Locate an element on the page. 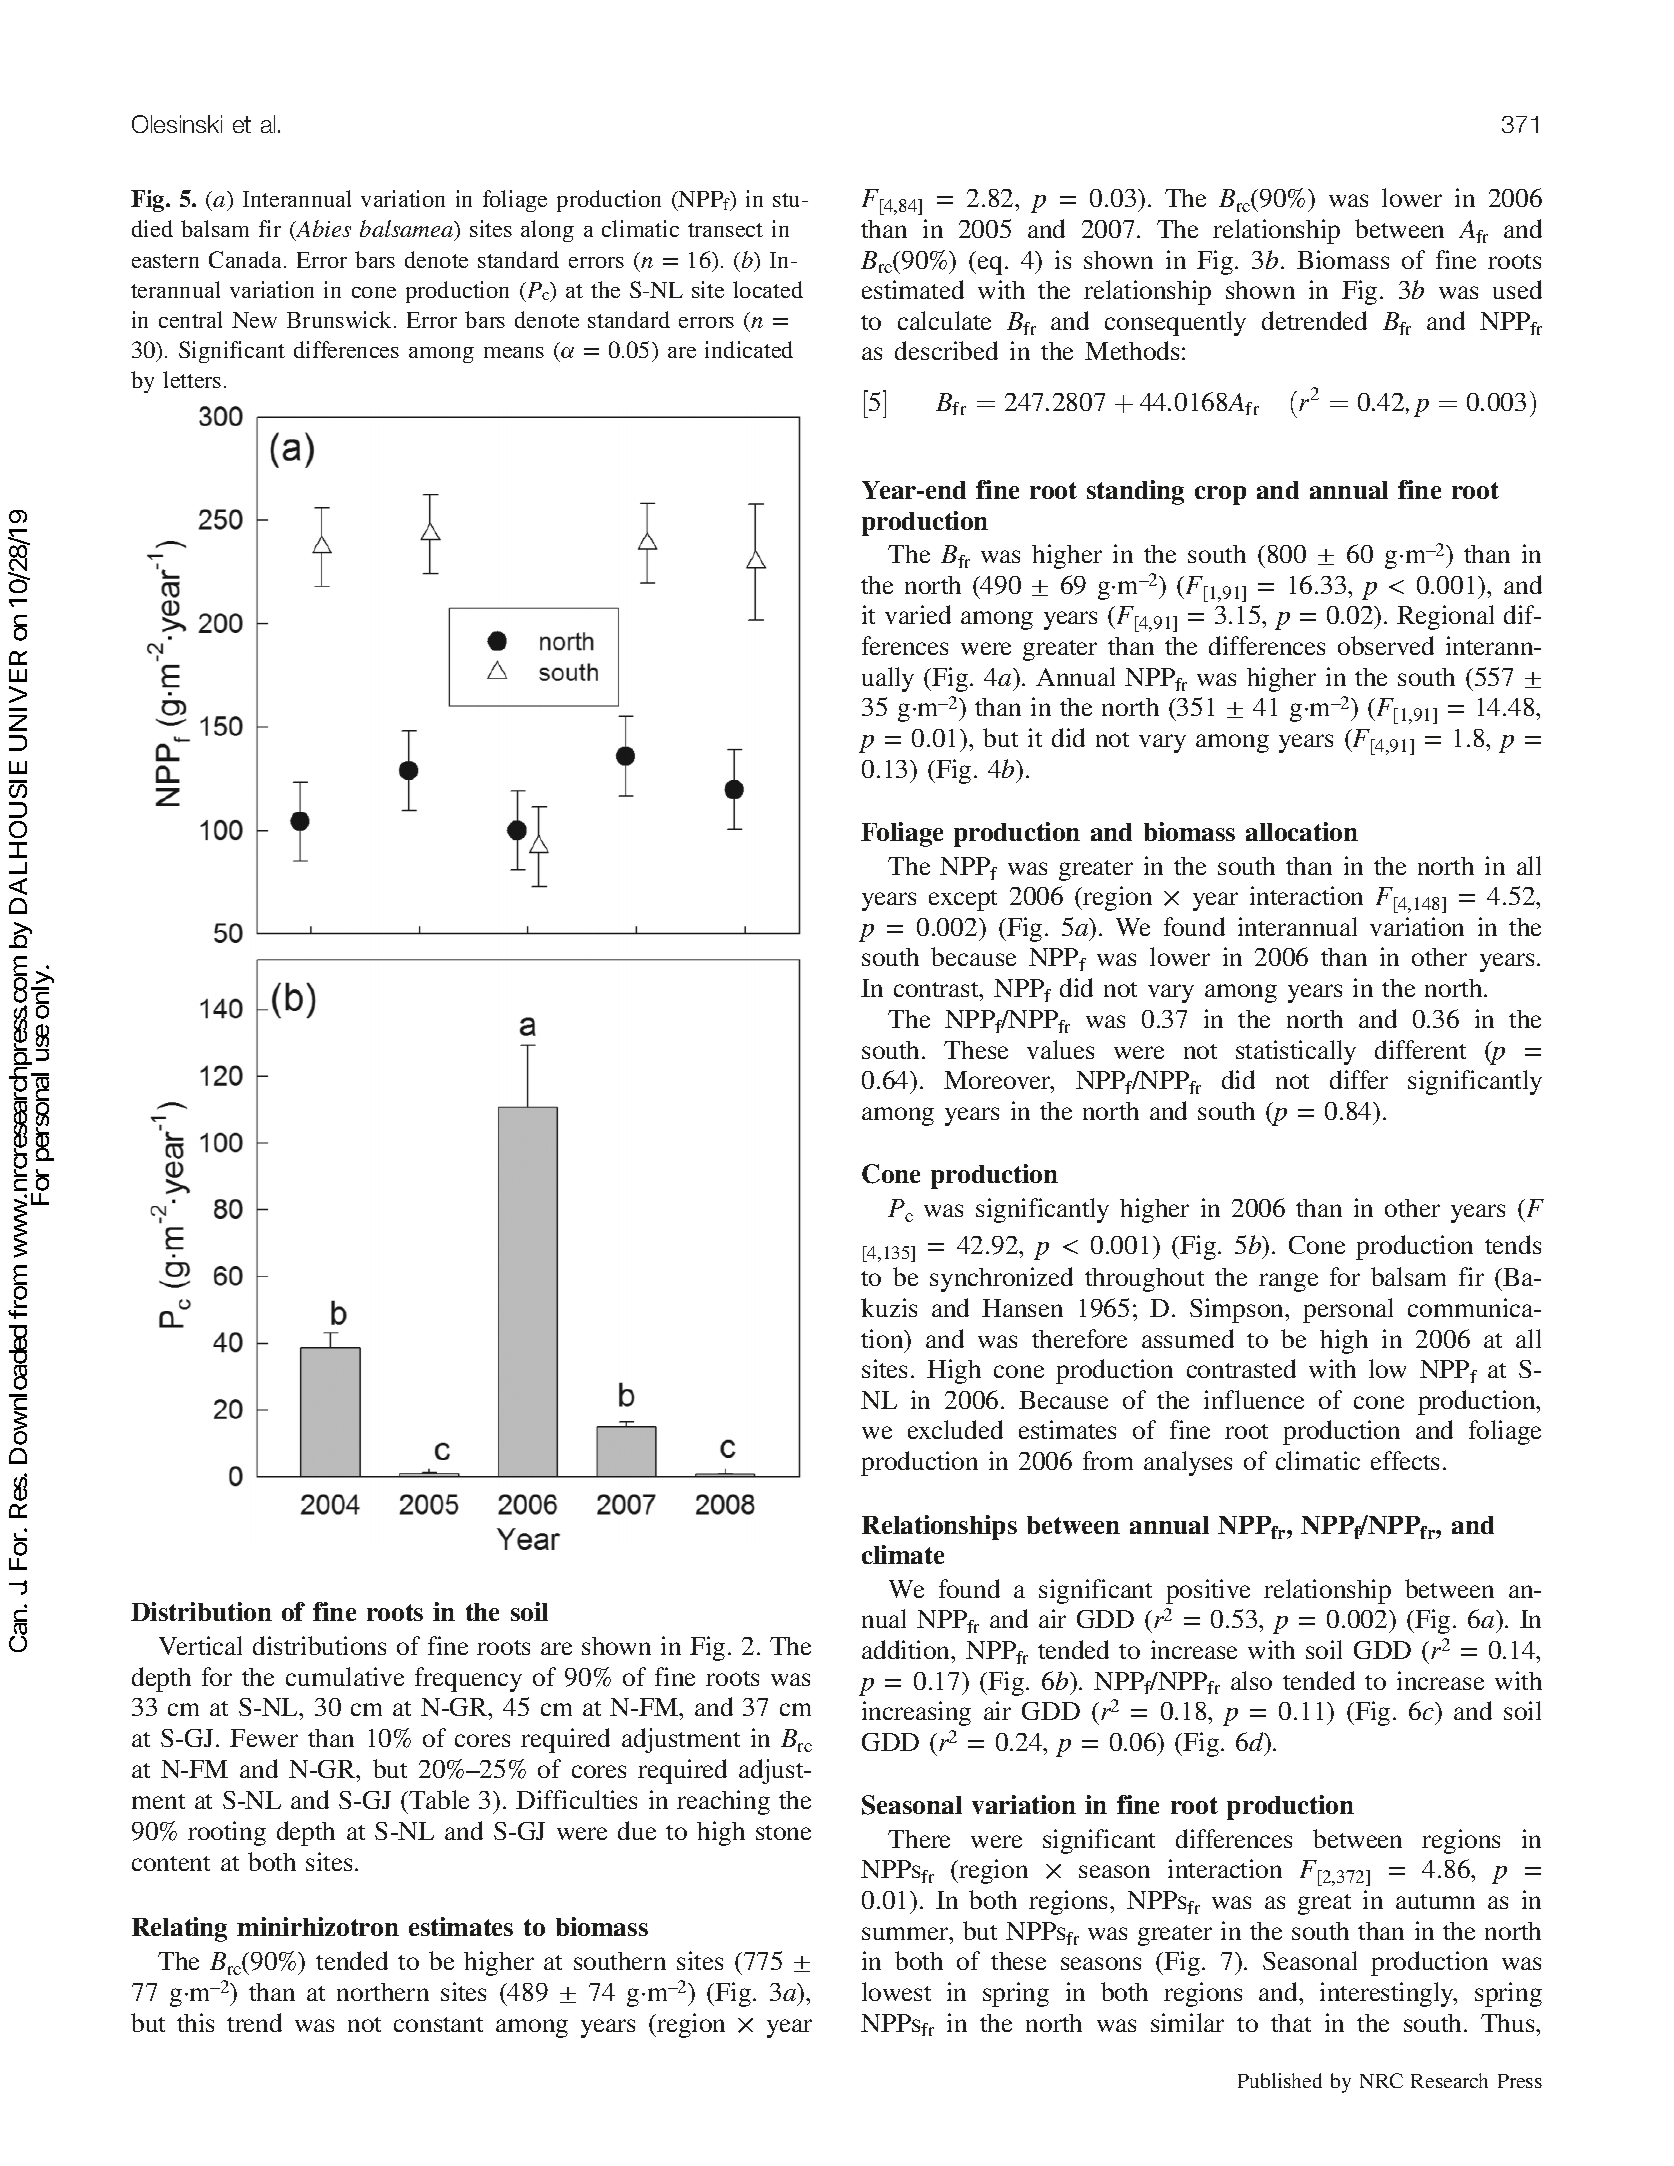 Image resolution: width=1674 pixels, height=2166 pixels. varied is located at coordinates (918, 614).
